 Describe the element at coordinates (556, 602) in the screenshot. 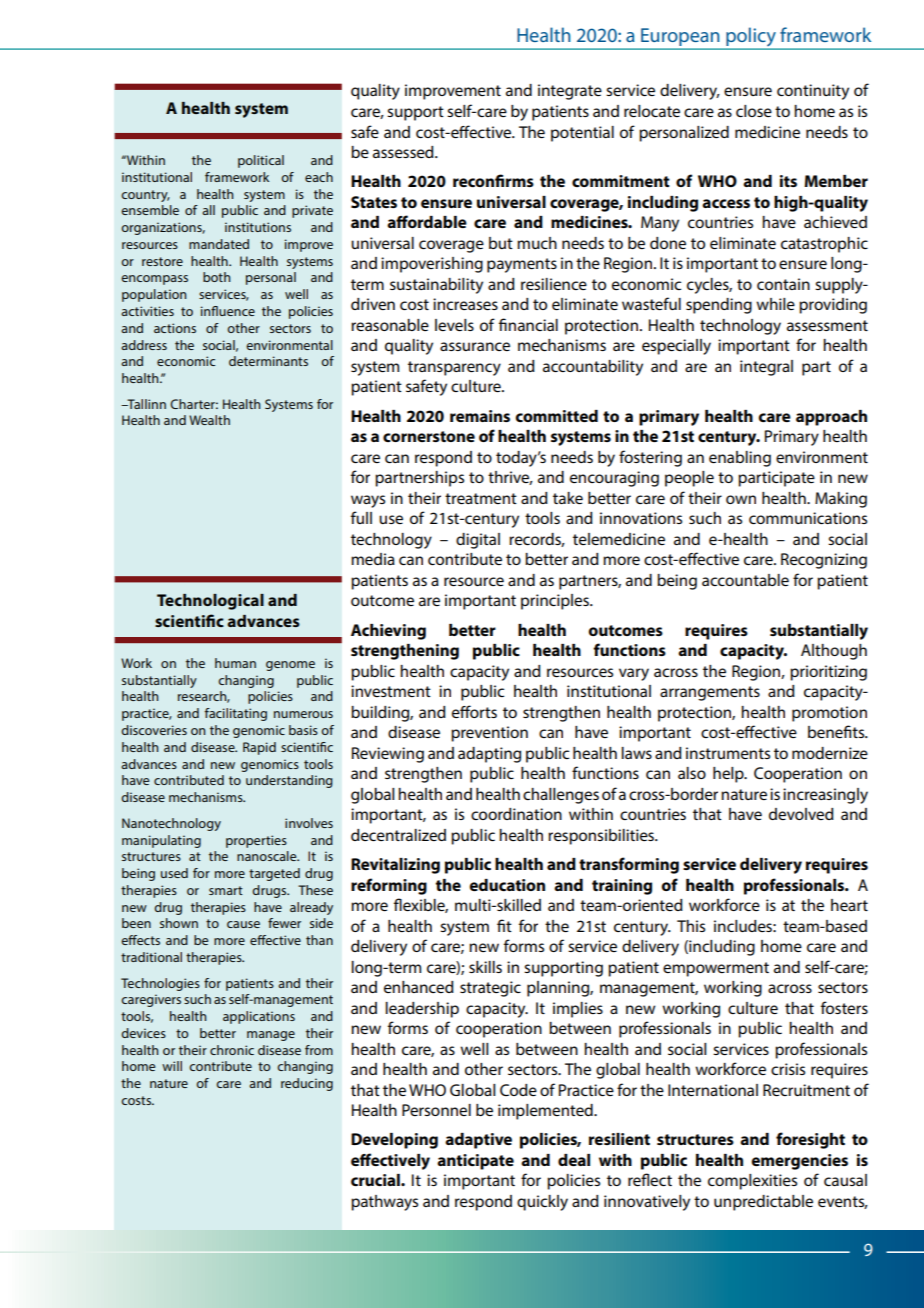

I see `principles` at that location.
